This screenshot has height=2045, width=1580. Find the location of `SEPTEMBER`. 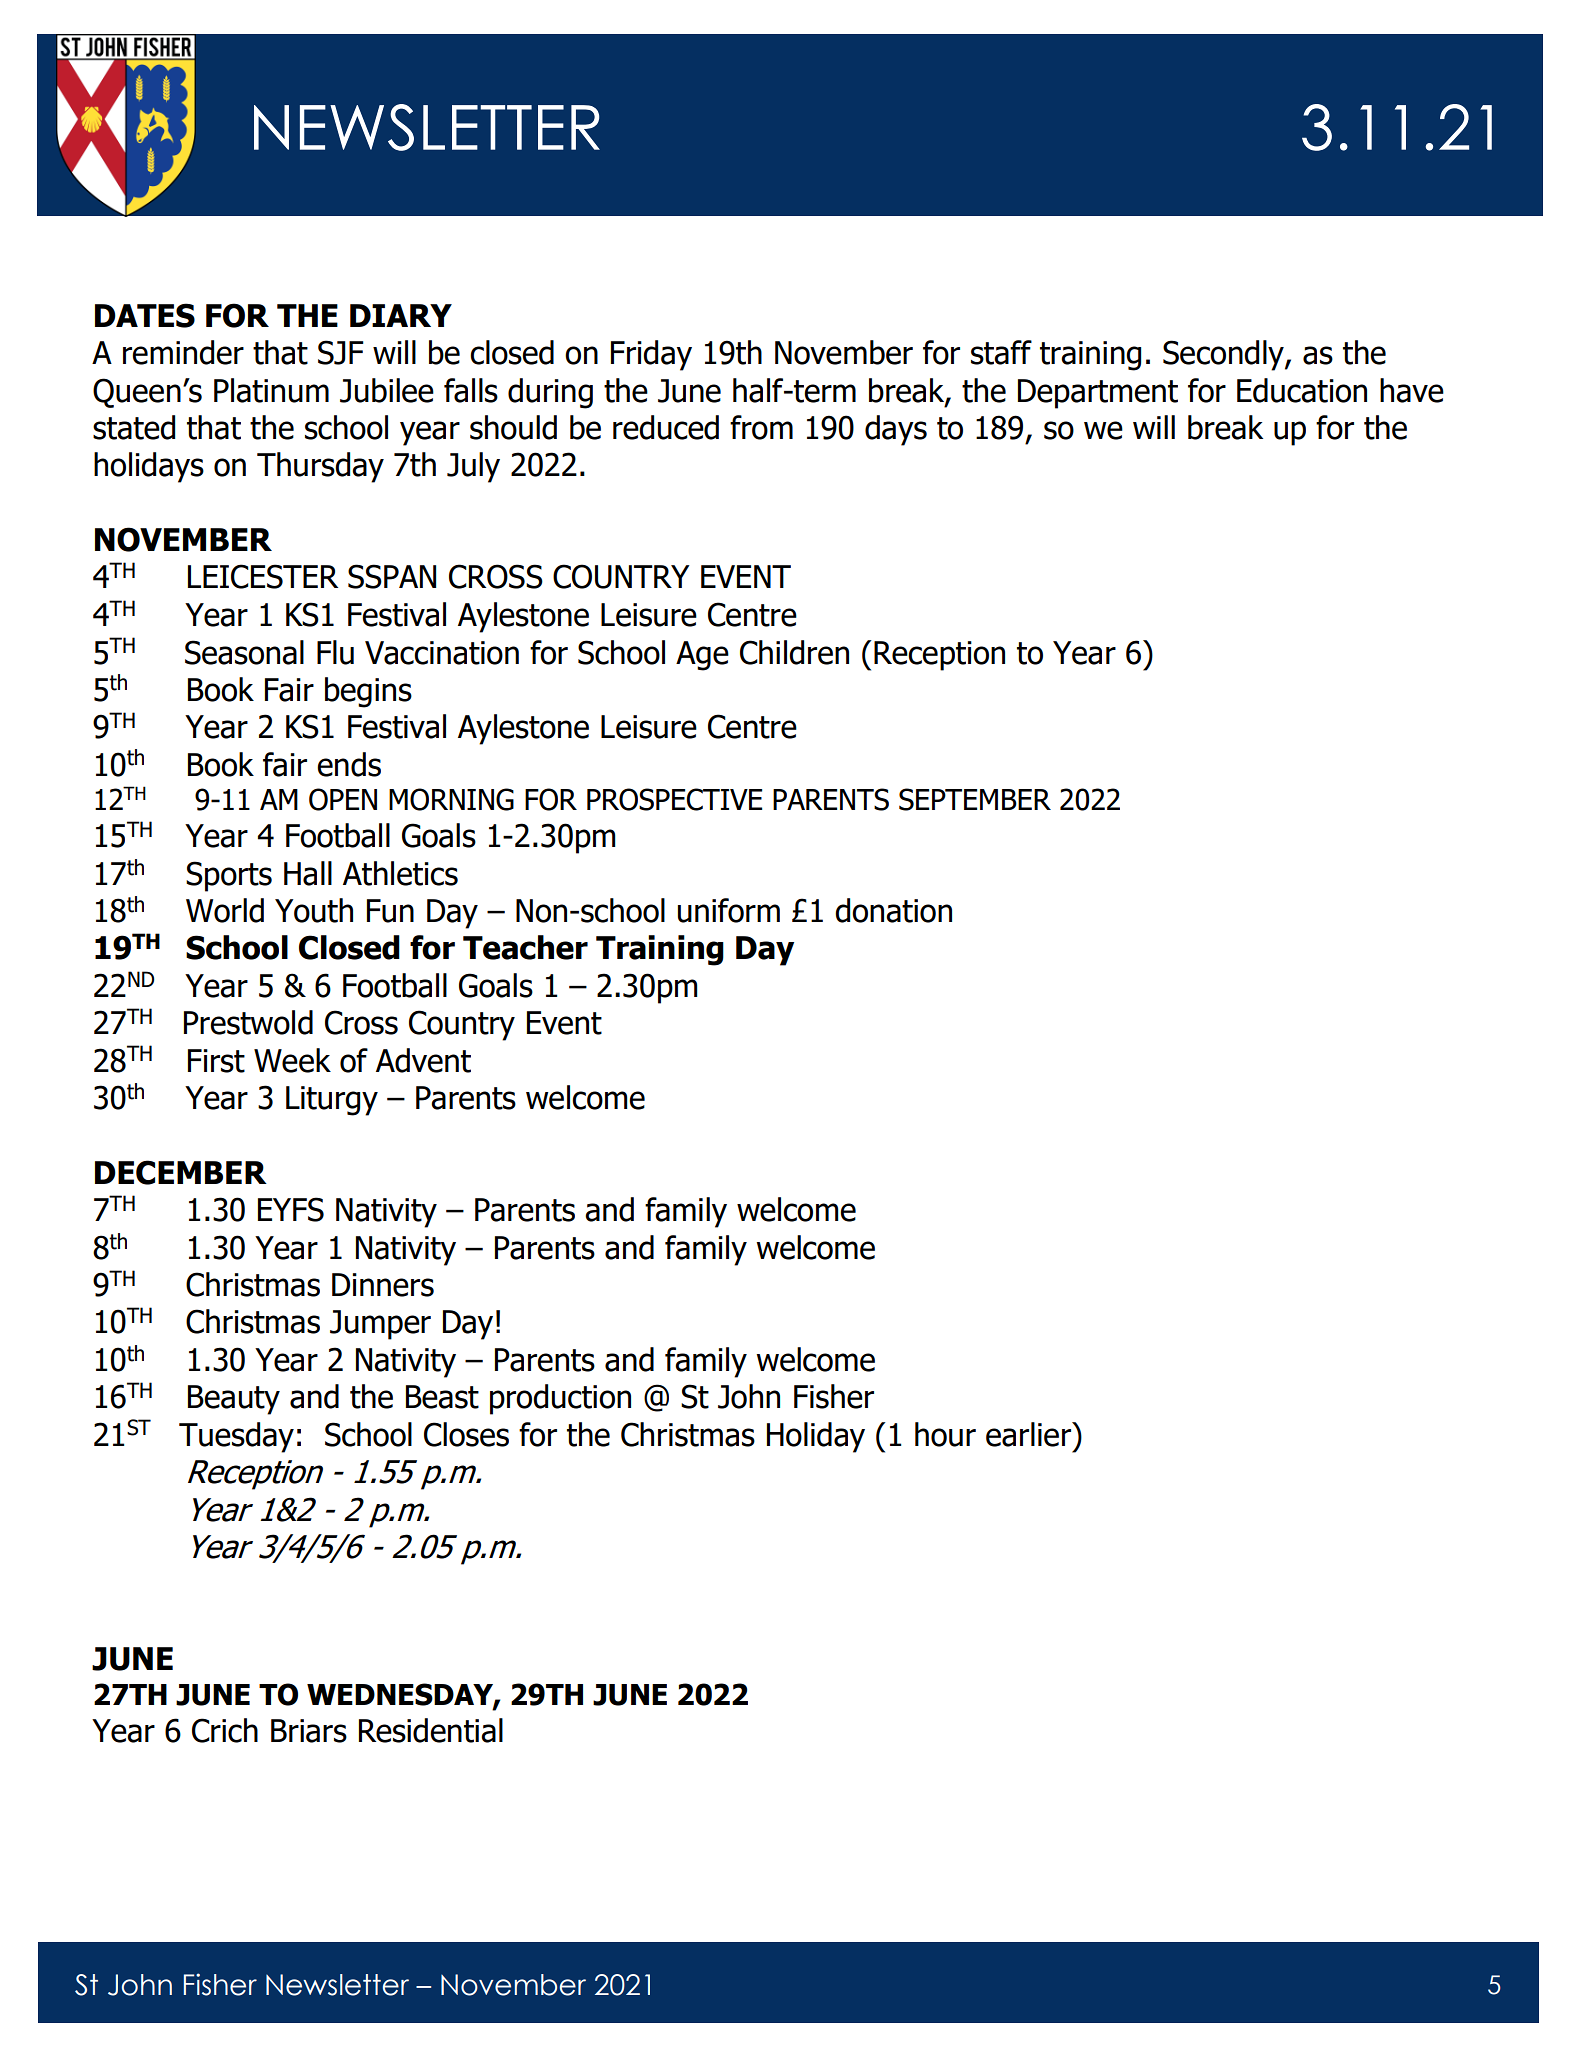

SEPTEMBER is located at coordinates (975, 799).
